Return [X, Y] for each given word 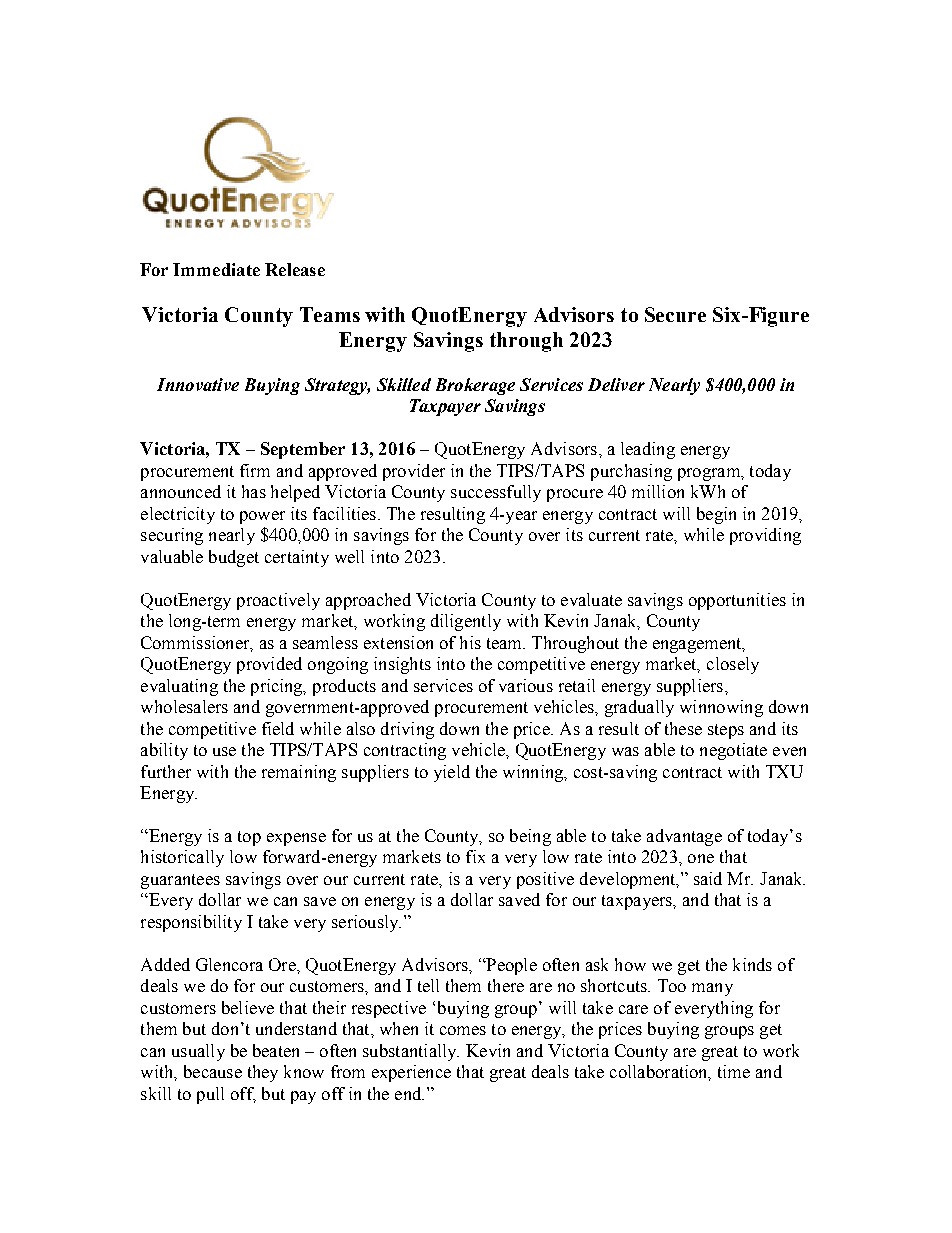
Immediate [216, 269]
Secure [675, 314]
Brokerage [475, 386]
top [249, 838]
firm [255, 470]
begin [716, 515]
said [708, 878]
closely [733, 665]
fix [475, 856]
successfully [496, 493]
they [263, 1073]
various [526, 685]
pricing [278, 687]
